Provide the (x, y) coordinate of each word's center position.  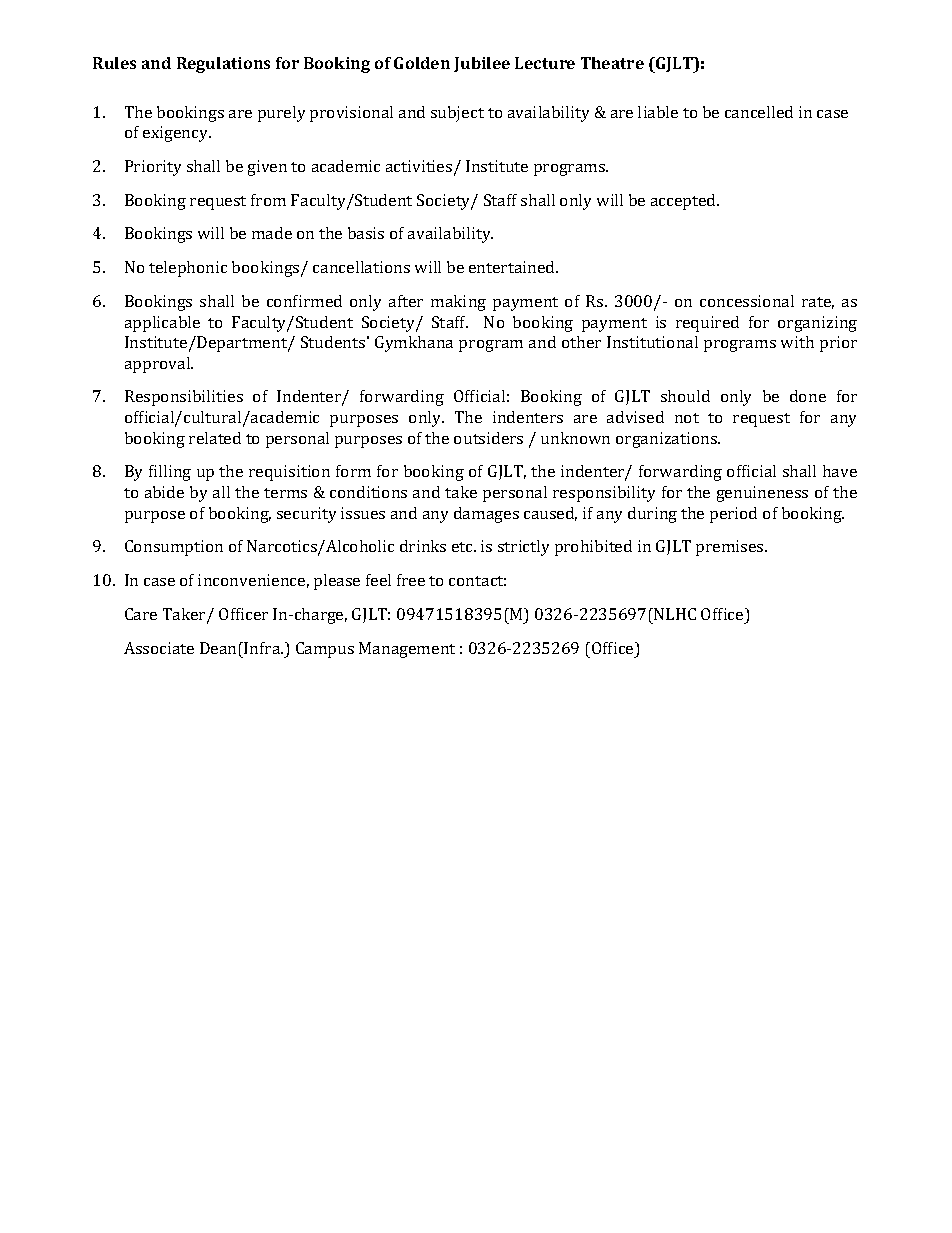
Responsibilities (184, 398)
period (733, 515)
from (268, 200)
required (707, 324)
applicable (162, 324)
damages (486, 515)
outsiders (488, 438)
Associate (159, 648)
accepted (685, 202)
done (808, 396)
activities (419, 166)
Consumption (174, 548)
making (458, 303)
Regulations (223, 65)
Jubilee (482, 64)
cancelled (759, 112)
